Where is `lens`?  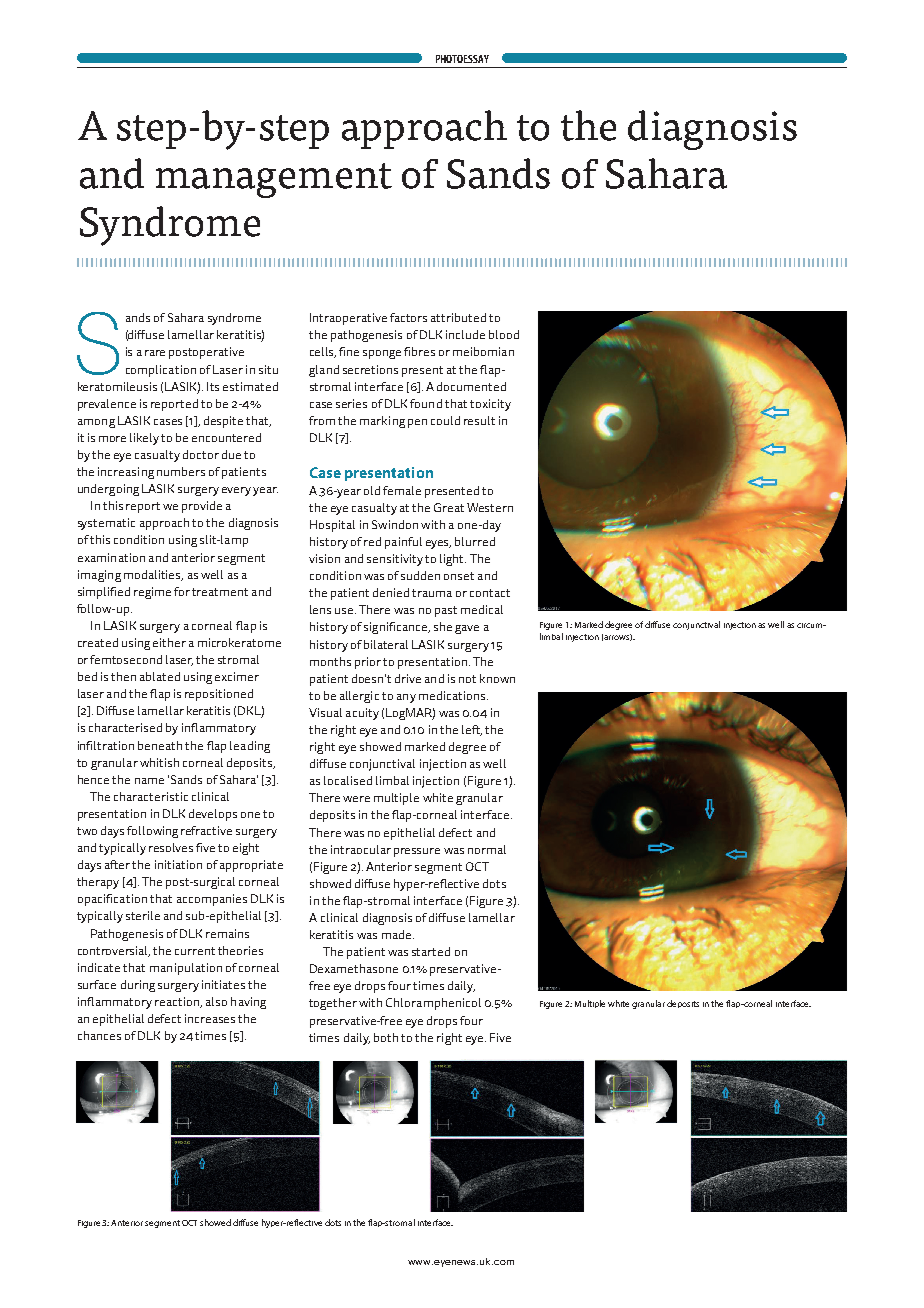 lens is located at coordinates (320, 609).
